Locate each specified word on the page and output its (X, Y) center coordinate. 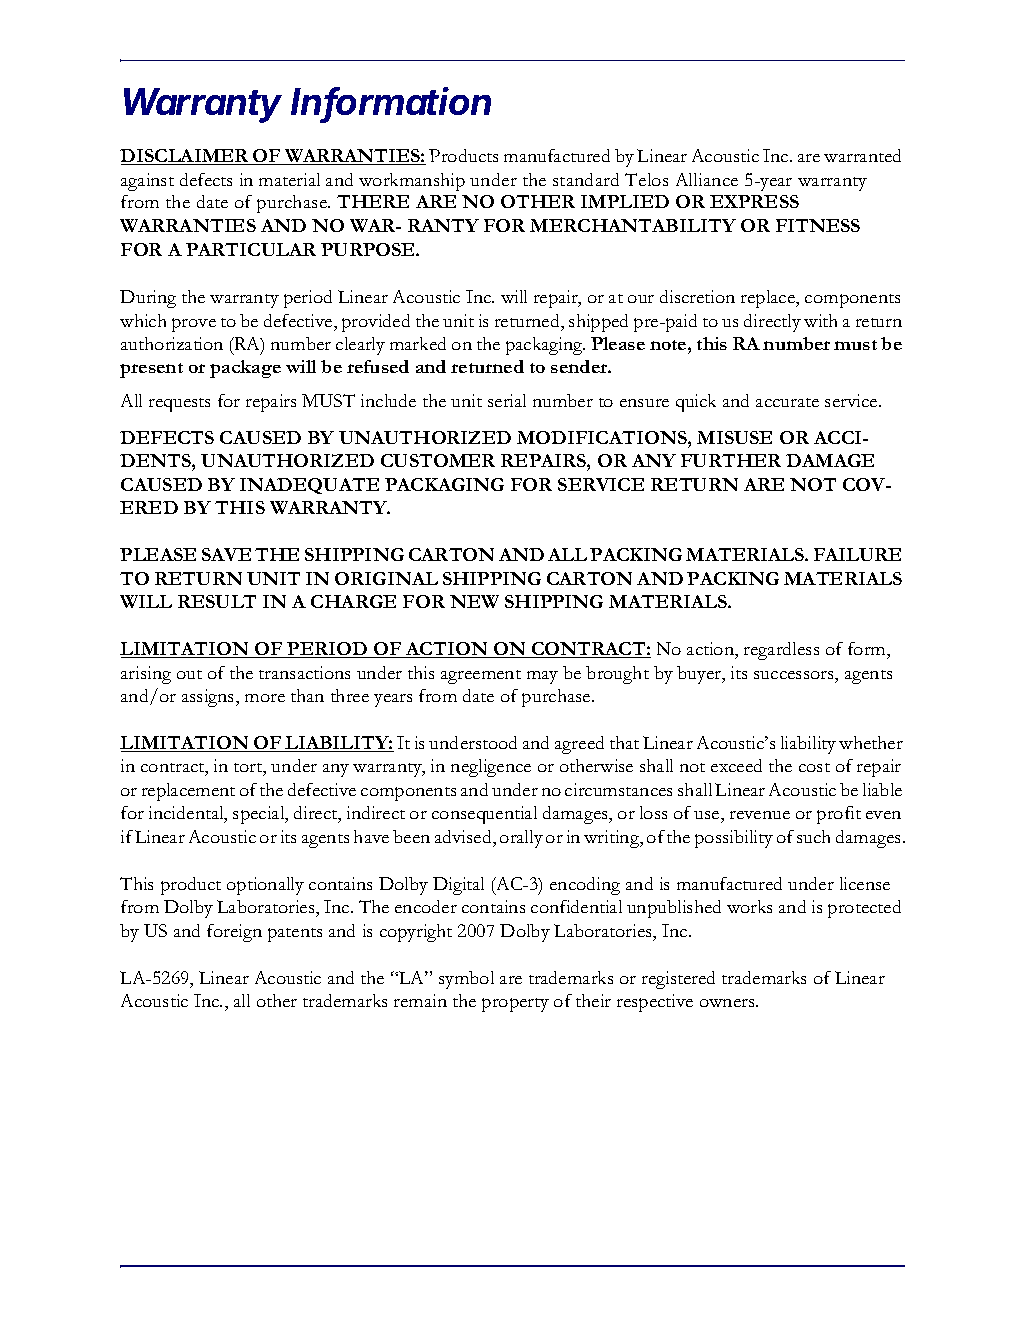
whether (871, 742)
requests (179, 405)
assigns (209, 698)
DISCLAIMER (186, 157)
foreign (234, 933)
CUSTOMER (438, 460)
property (515, 1005)
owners (728, 1003)
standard (586, 179)
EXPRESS (754, 201)
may (542, 677)
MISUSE (734, 437)
